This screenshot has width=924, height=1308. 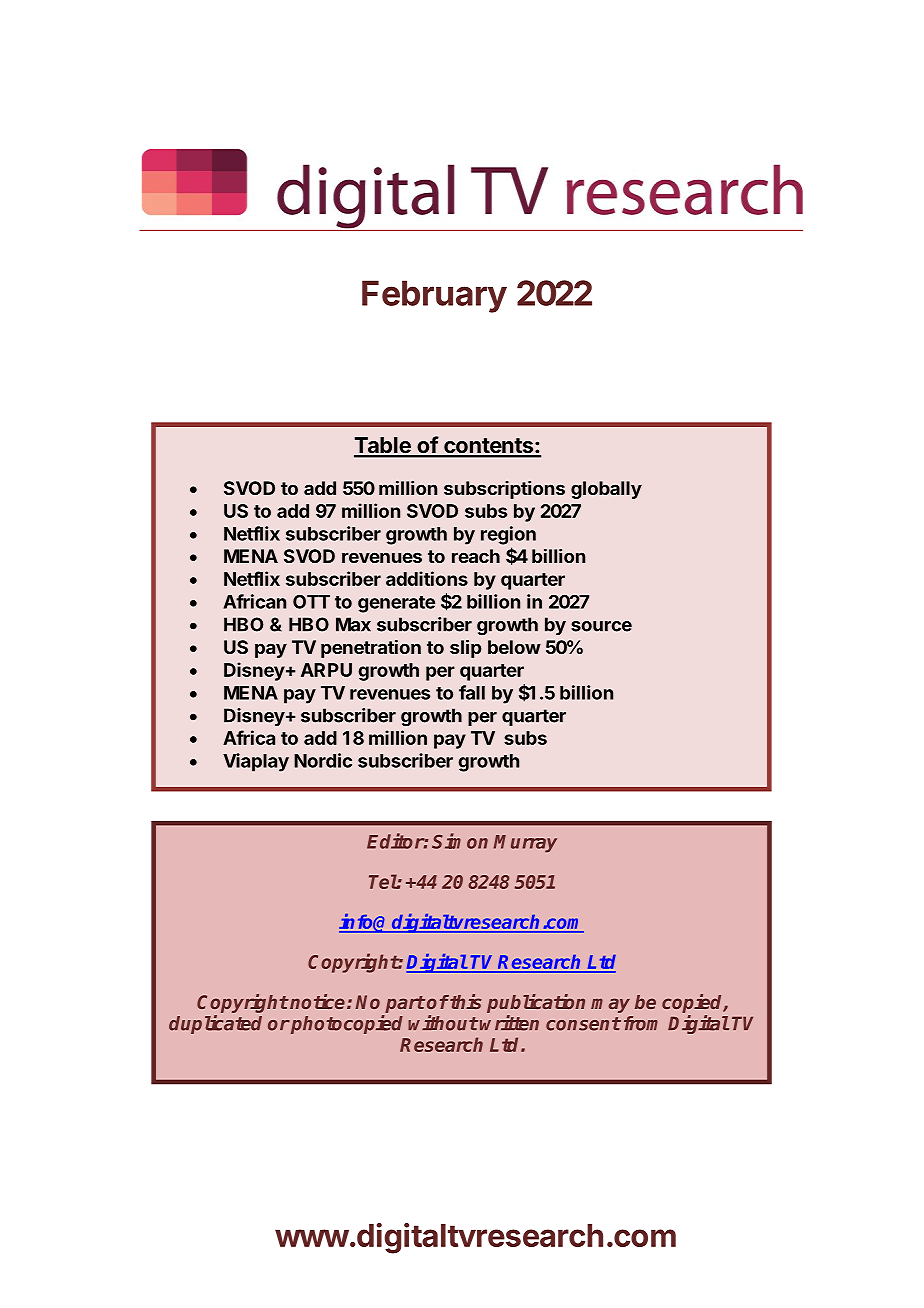 What do you see at coordinates (606, 490) in the screenshot?
I see `globally` at bounding box center [606, 490].
